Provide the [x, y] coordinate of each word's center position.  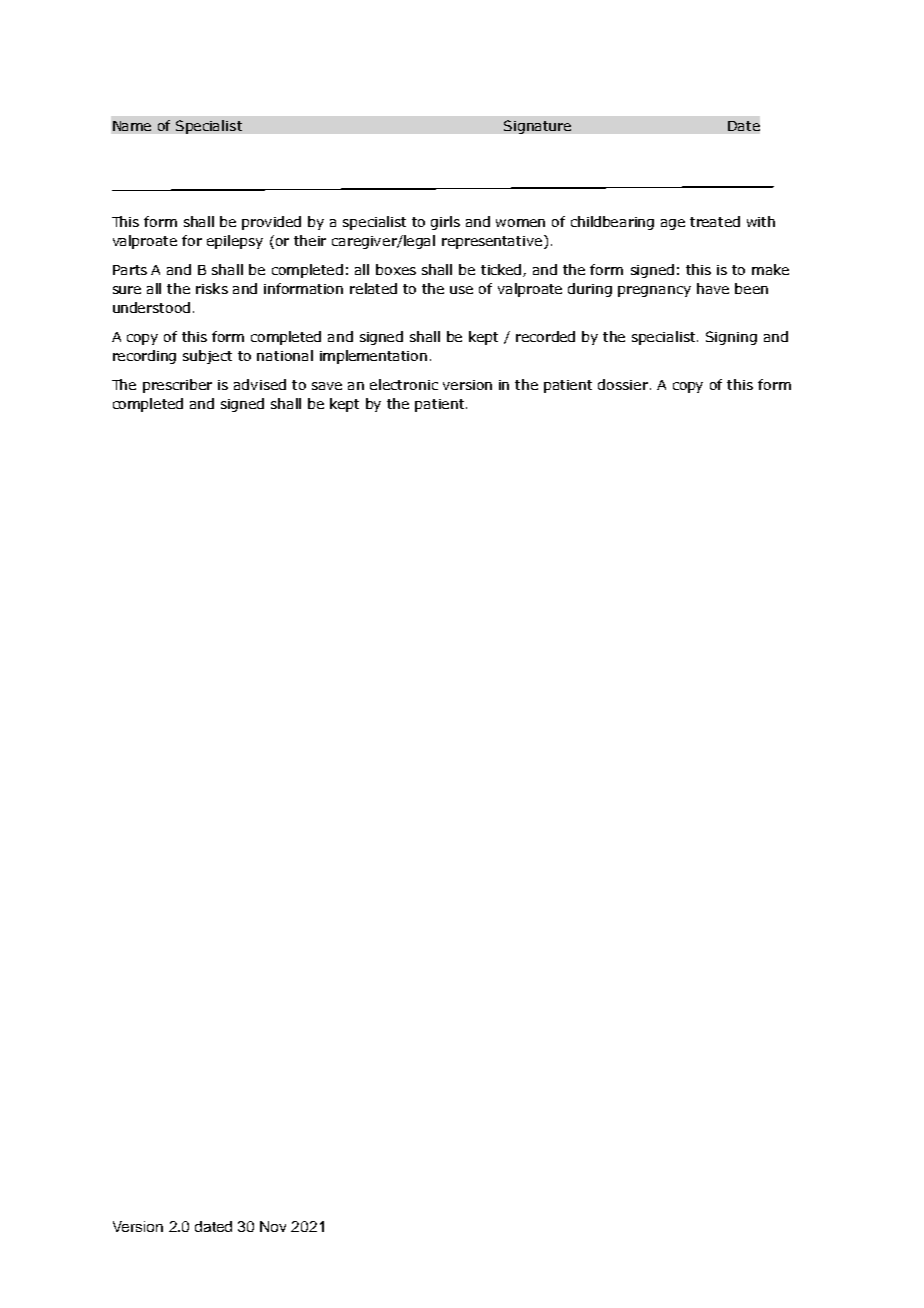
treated [715, 221]
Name [132, 126]
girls [445, 223]
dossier [624, 384]
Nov [273, 1226]
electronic [404, 384]
